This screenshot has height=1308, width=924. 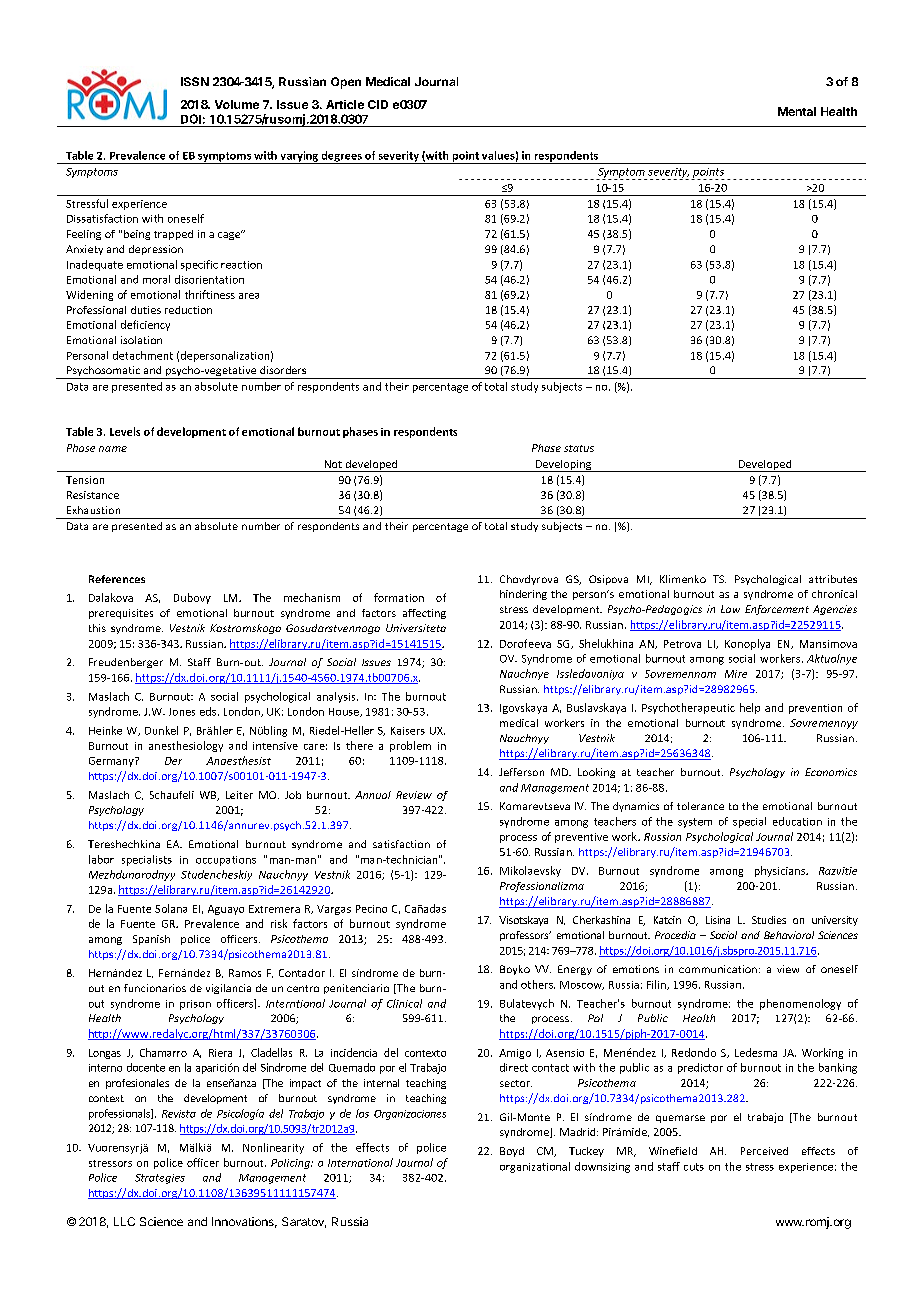 I want to click on Strategies, so click(x=160, y=1179).
